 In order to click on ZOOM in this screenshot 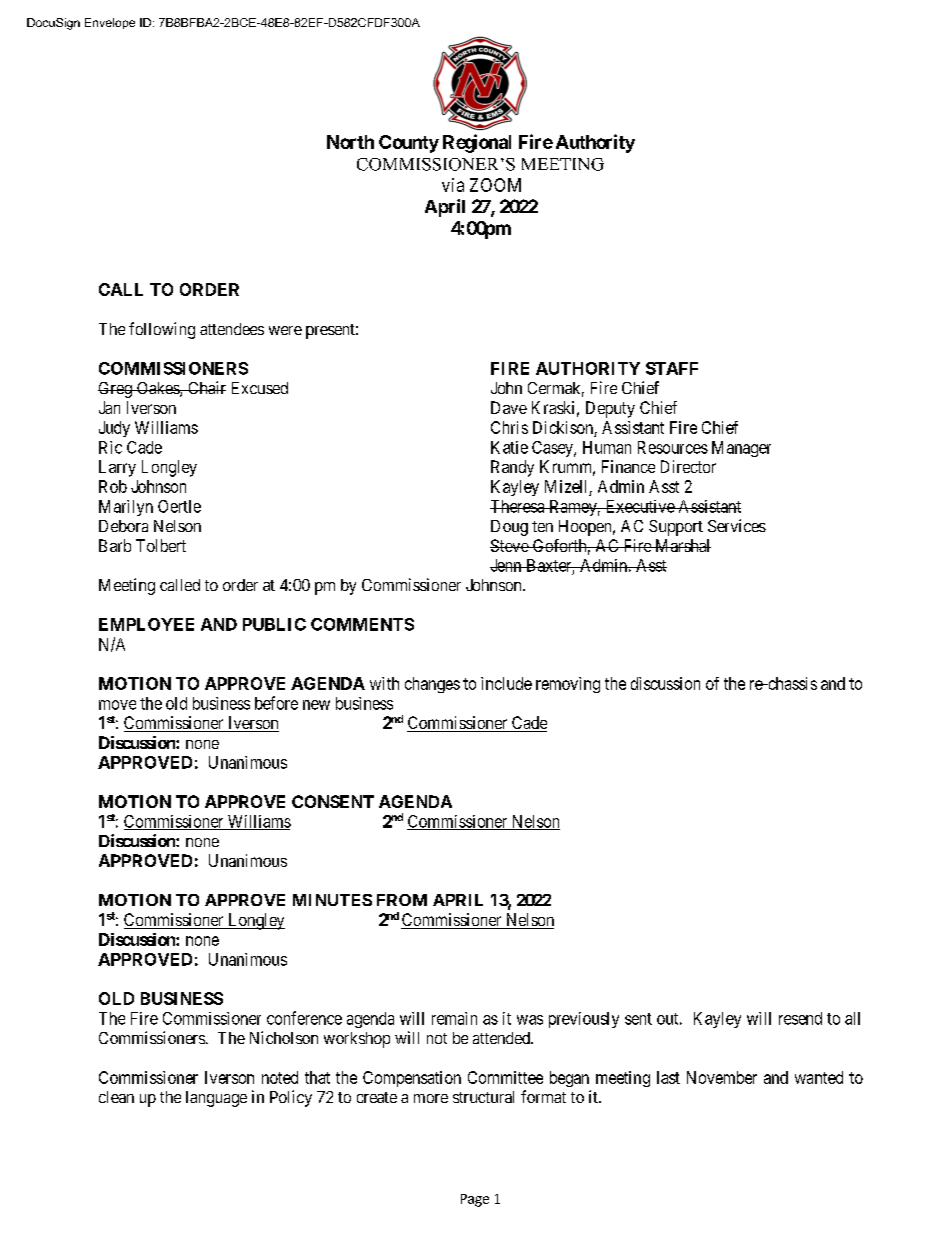, I will do `click(495, 185)`.
